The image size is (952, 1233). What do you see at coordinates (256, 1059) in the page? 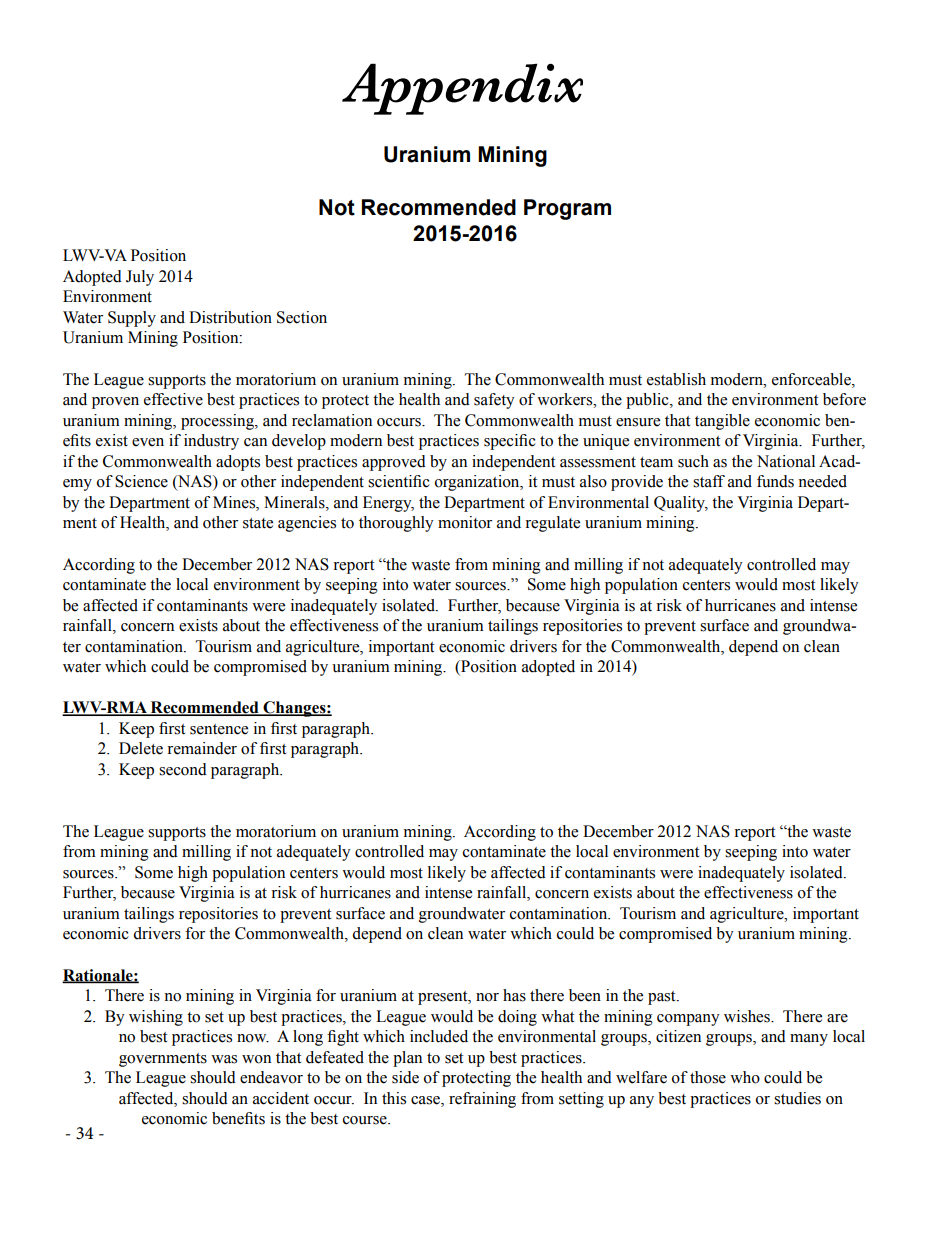
I see `won` at bounding box center [256, 1059].
